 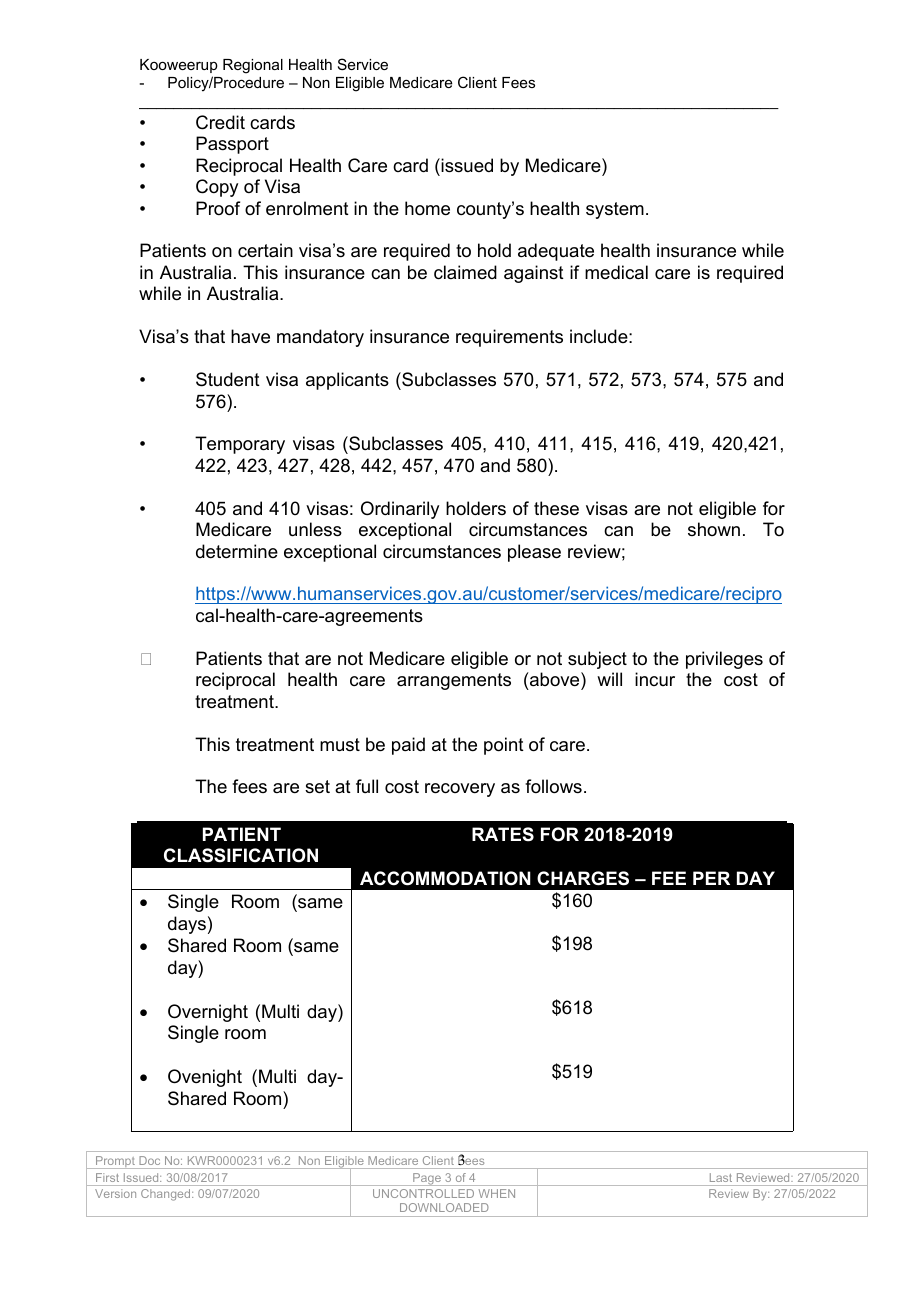 What do you see at coordinates (347, 381) in the screenshot?
I see `applicants` at bounding box center [347, 381].
